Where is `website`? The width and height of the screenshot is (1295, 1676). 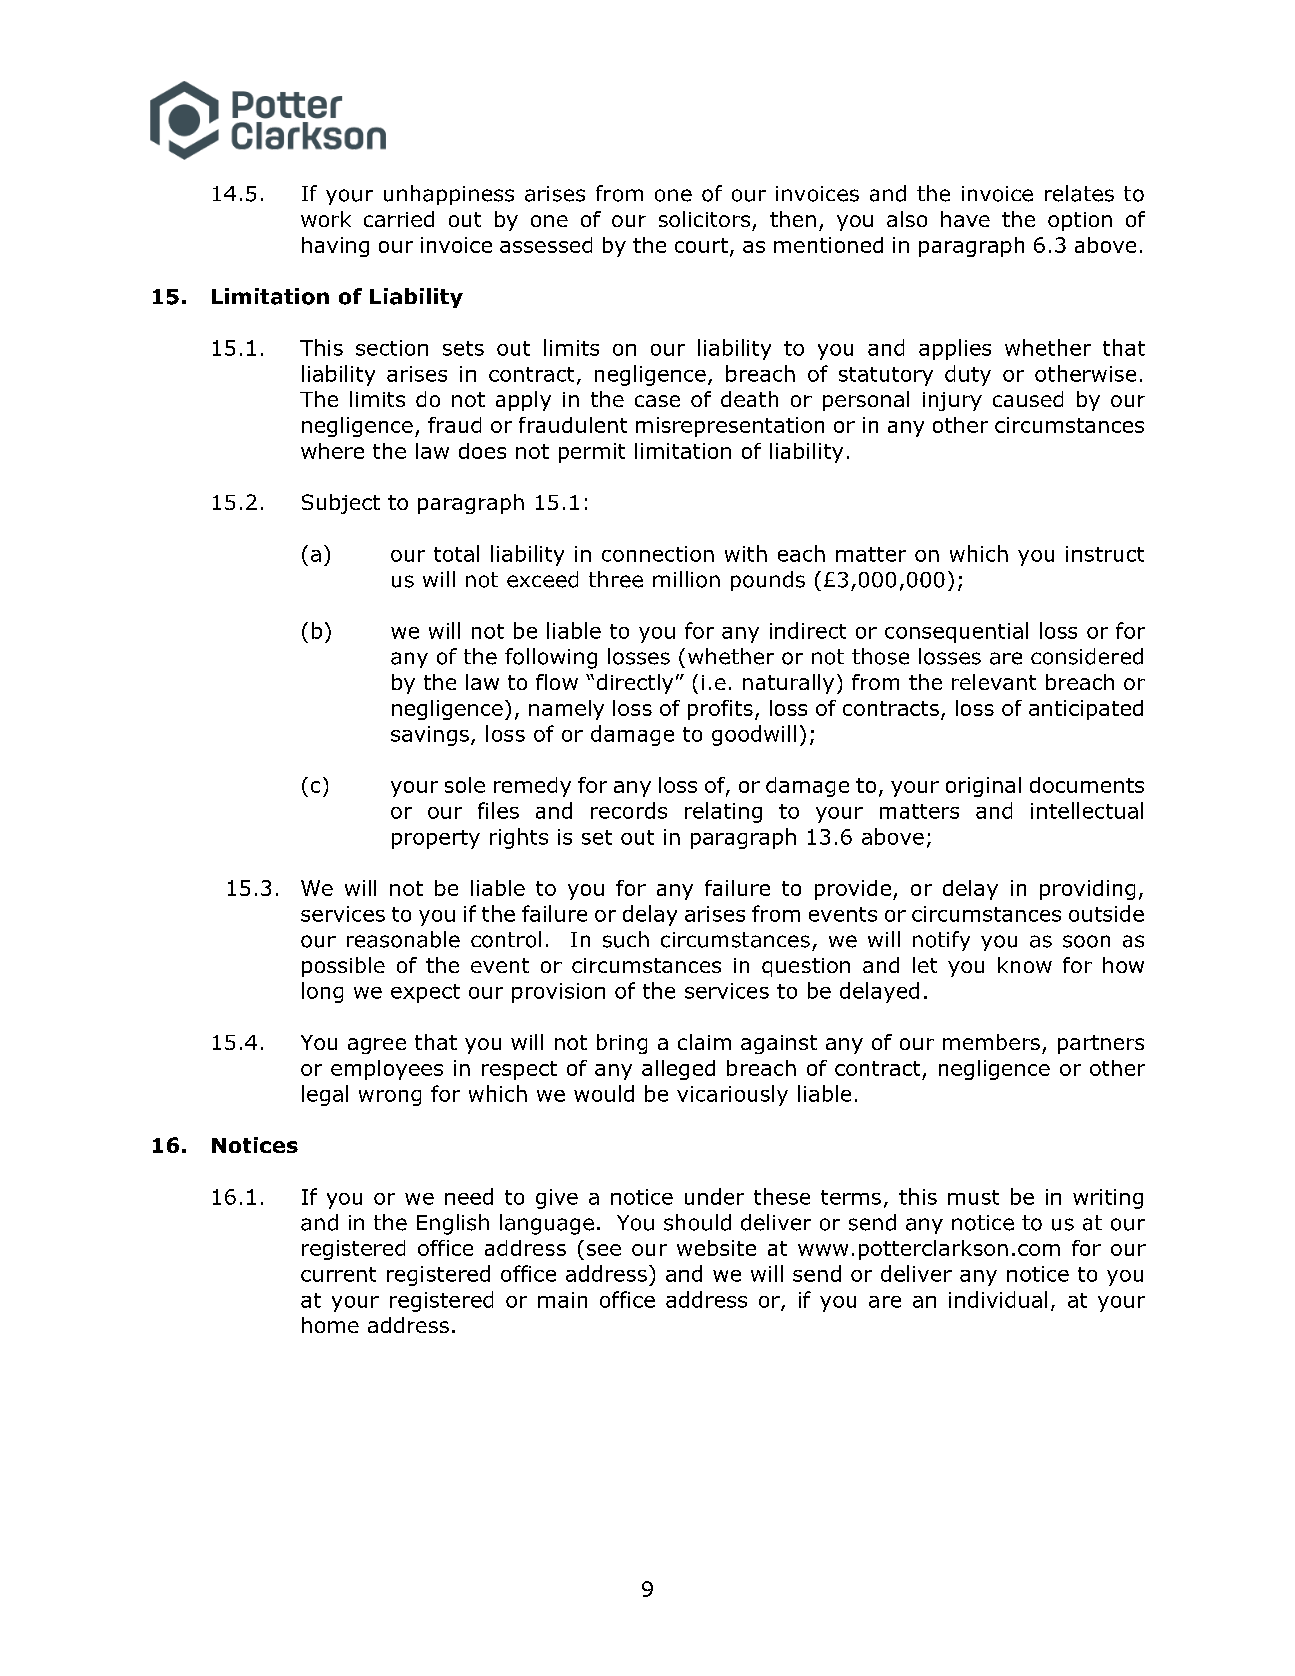 website is located at coordinates (716, 1248).
